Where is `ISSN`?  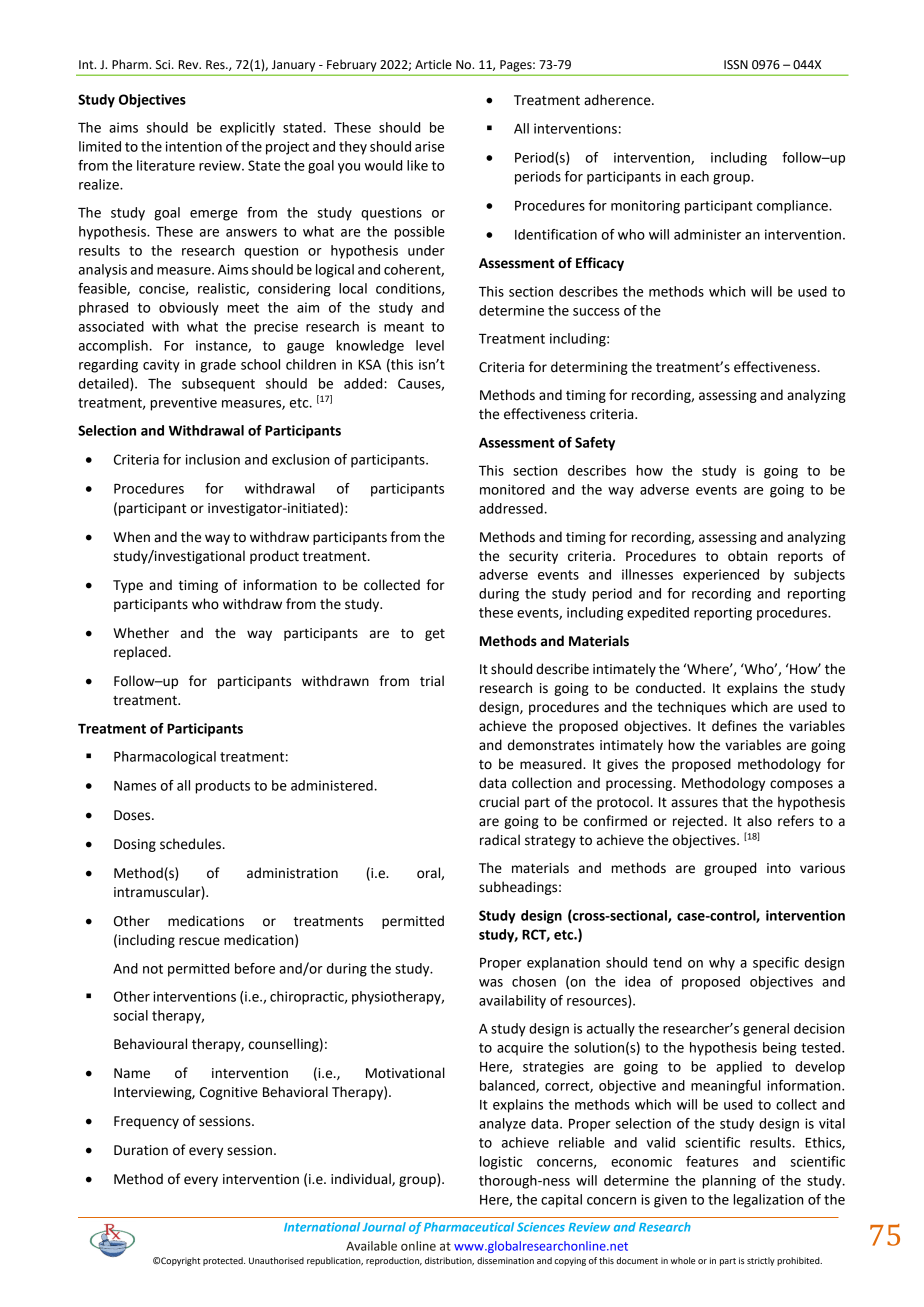
ISSN is located at coordinates (736, 65).
